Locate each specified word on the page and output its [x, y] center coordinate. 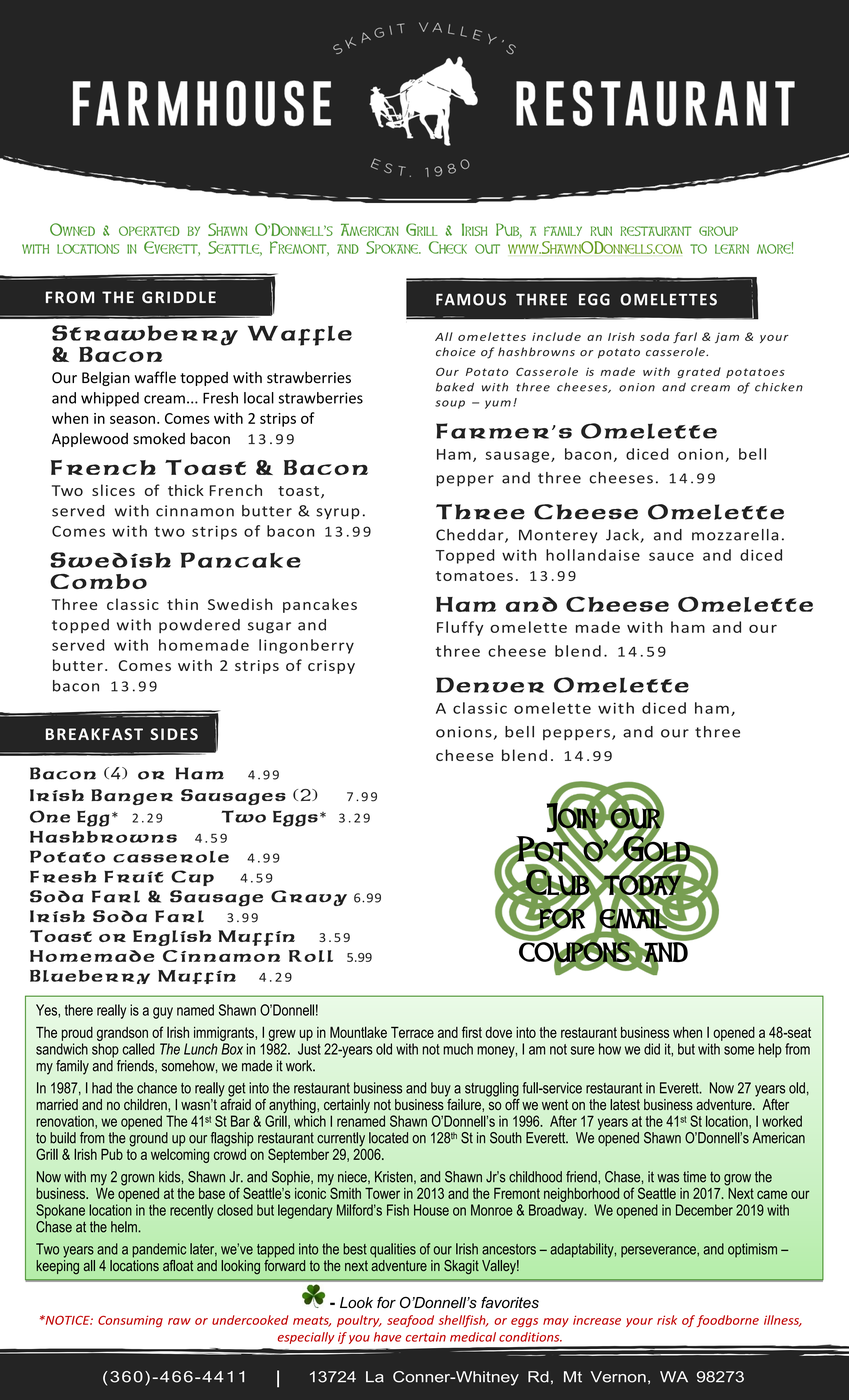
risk [667, 1320]
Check [448, 247]
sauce [671, 556]
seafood [410, 1321]
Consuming [130, 1321]
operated [149, 231]
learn [732, 249]
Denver [490, 685]
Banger [132, 797]
